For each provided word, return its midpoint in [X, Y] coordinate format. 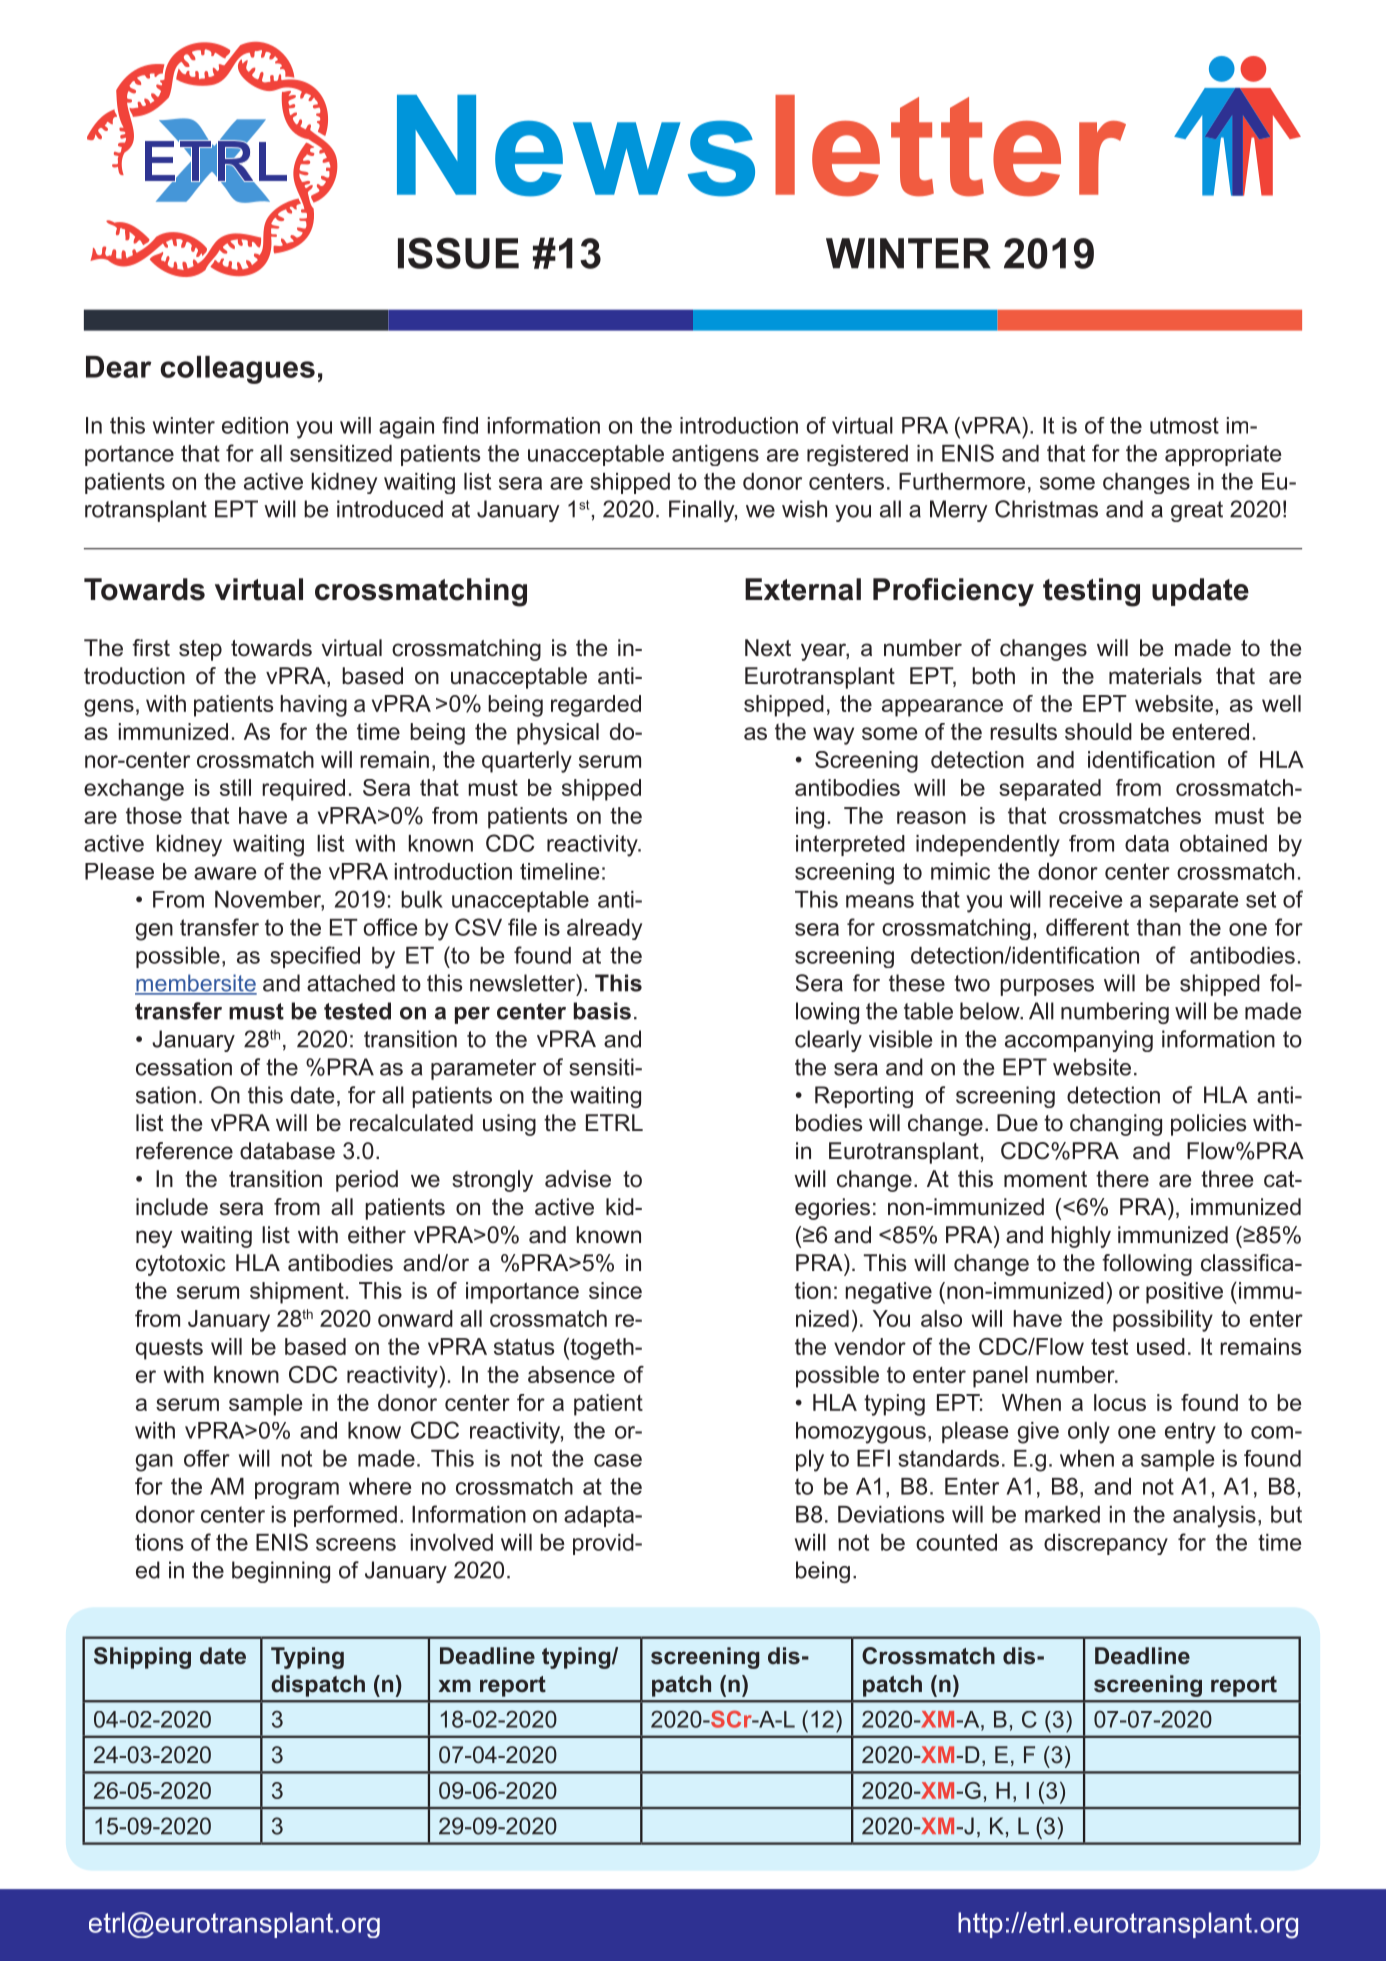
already [604, 929]
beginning [281, 1572]
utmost [1184, 425]
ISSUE [458, 253]
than [1159, 927]
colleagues [237, 370]
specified [315, 957]
